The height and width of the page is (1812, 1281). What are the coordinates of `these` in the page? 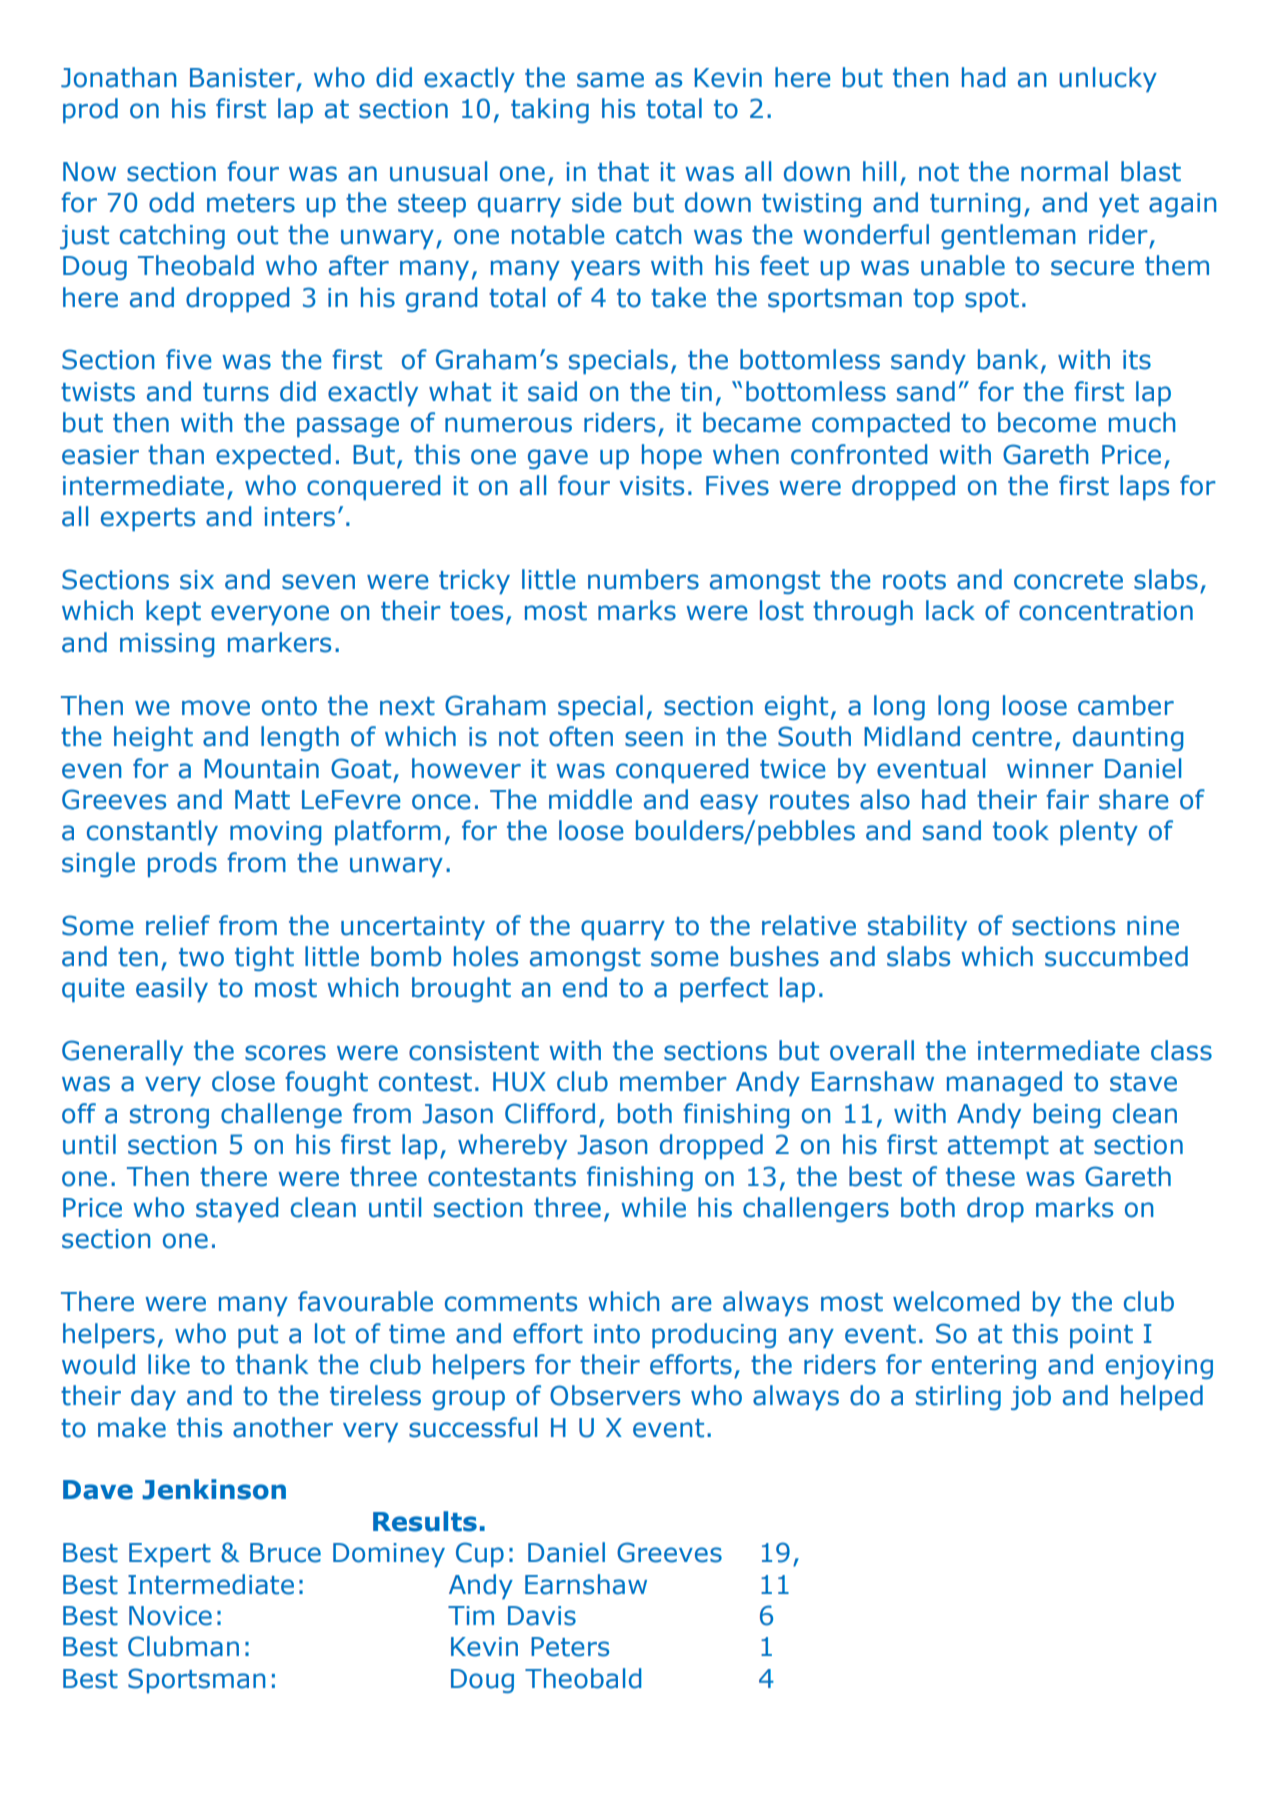 It's located at (980, 1176).
